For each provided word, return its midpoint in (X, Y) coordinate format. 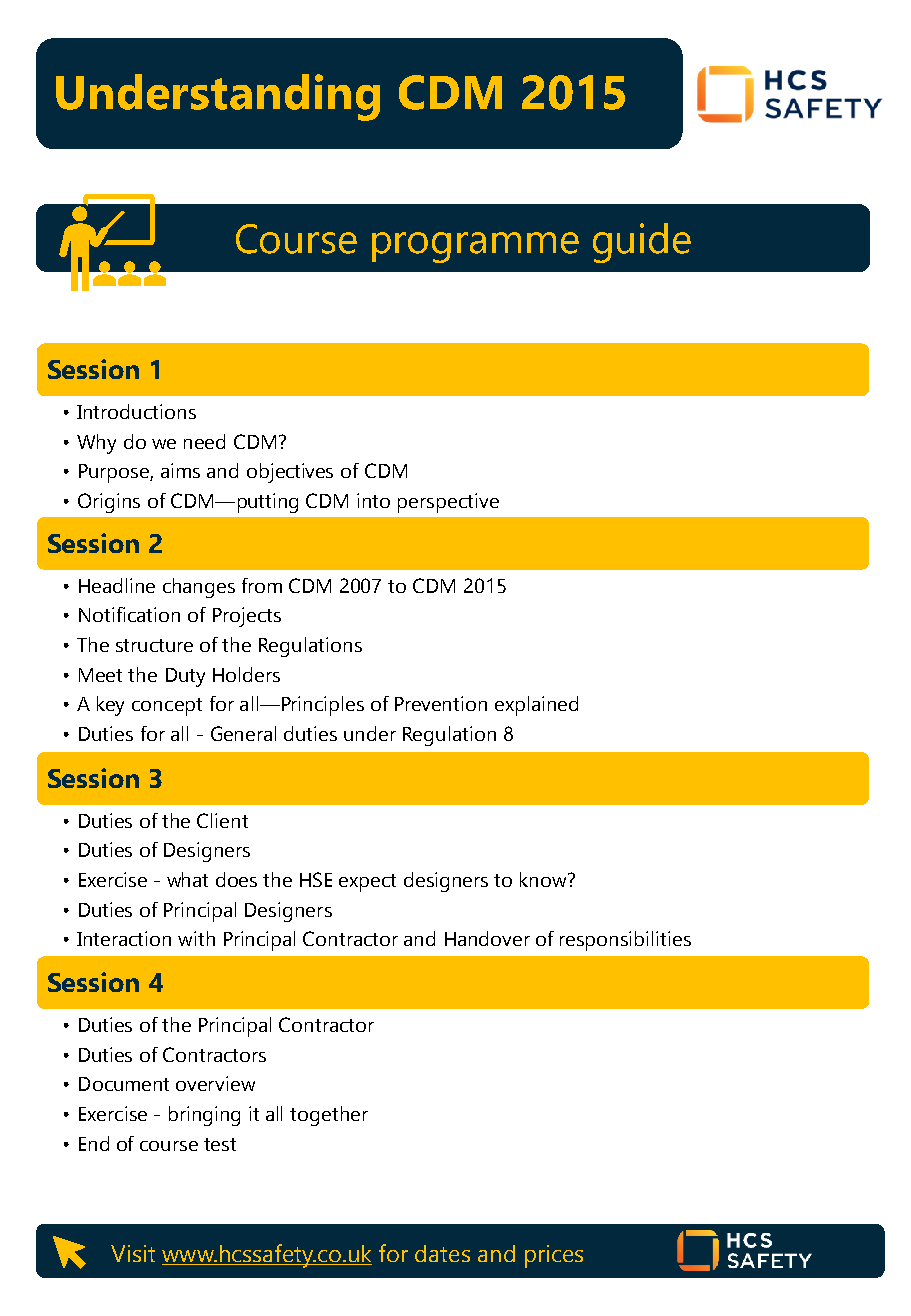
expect (367, 883)
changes (199, 588)
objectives (290, 473)
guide (642, 243)
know (544, 879)
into (373, 500)
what (187, 879)
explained (536, 706)
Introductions (136, 411)
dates (442, 1253)
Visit (133, 1253)
